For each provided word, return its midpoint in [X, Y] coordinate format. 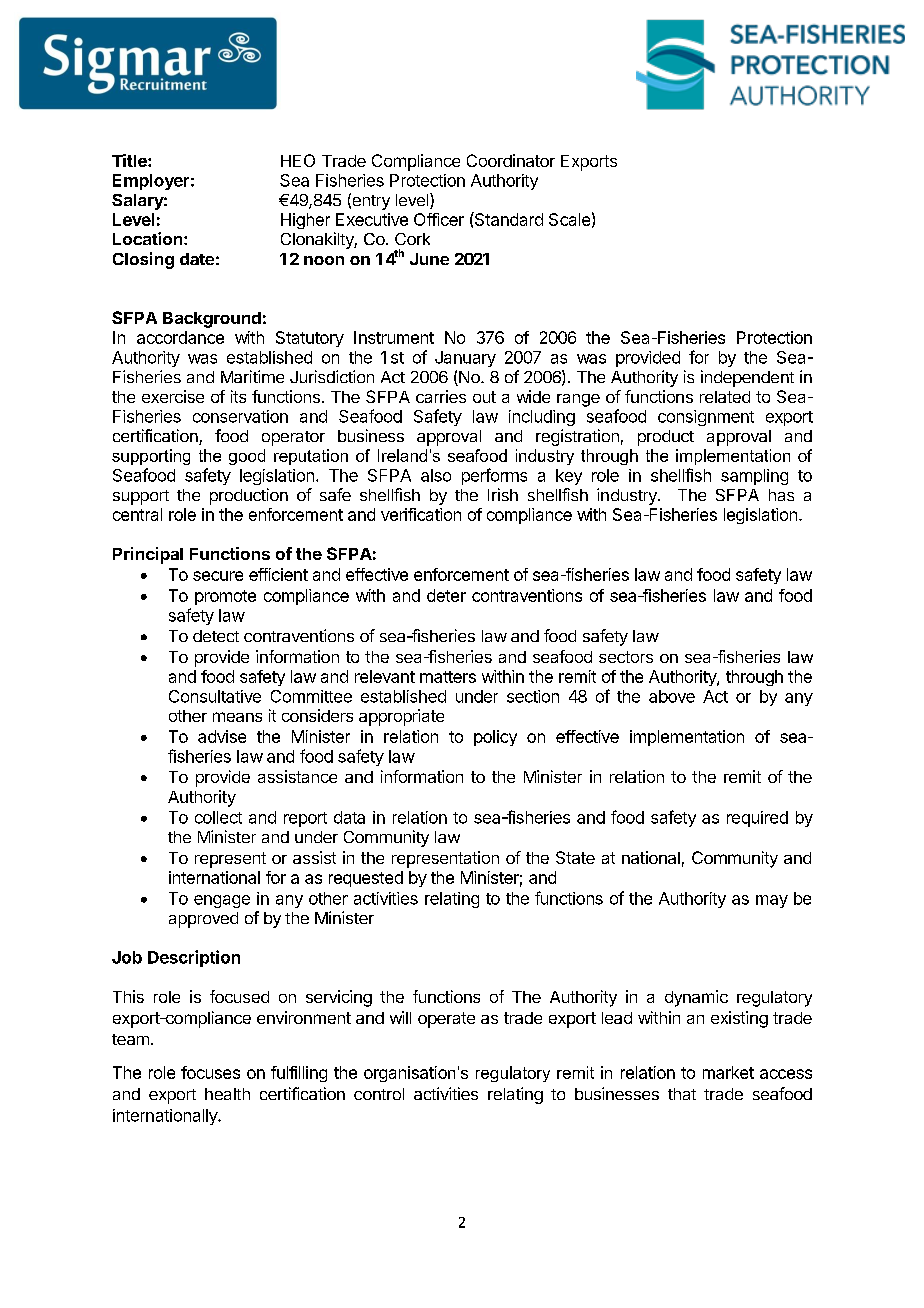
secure [218, 576]
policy [495, 738]
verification [421, 514]
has [781, 495]
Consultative [215, 696]
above [672, 696]
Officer [439, 219]
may [772, 901]
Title [130, 160]
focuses [210, 1072]
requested [366, 879]
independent [747, 378]
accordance [180, 337]
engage [222, 901]
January [465, 359]
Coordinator [511, 160]
